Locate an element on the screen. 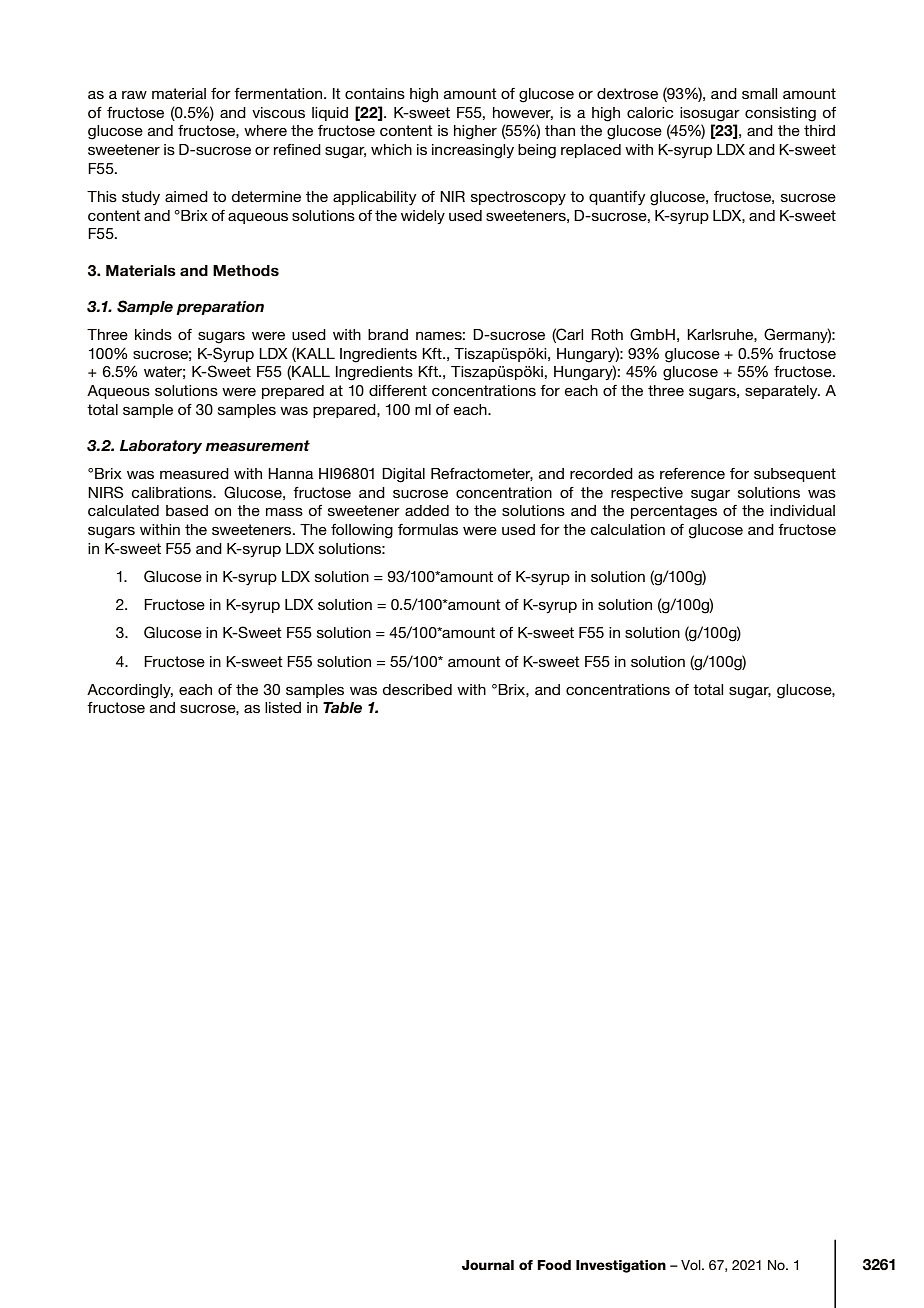 The height and width of the screenshot is (1308, 924). calibrations is located at coordinates (172, 492).
